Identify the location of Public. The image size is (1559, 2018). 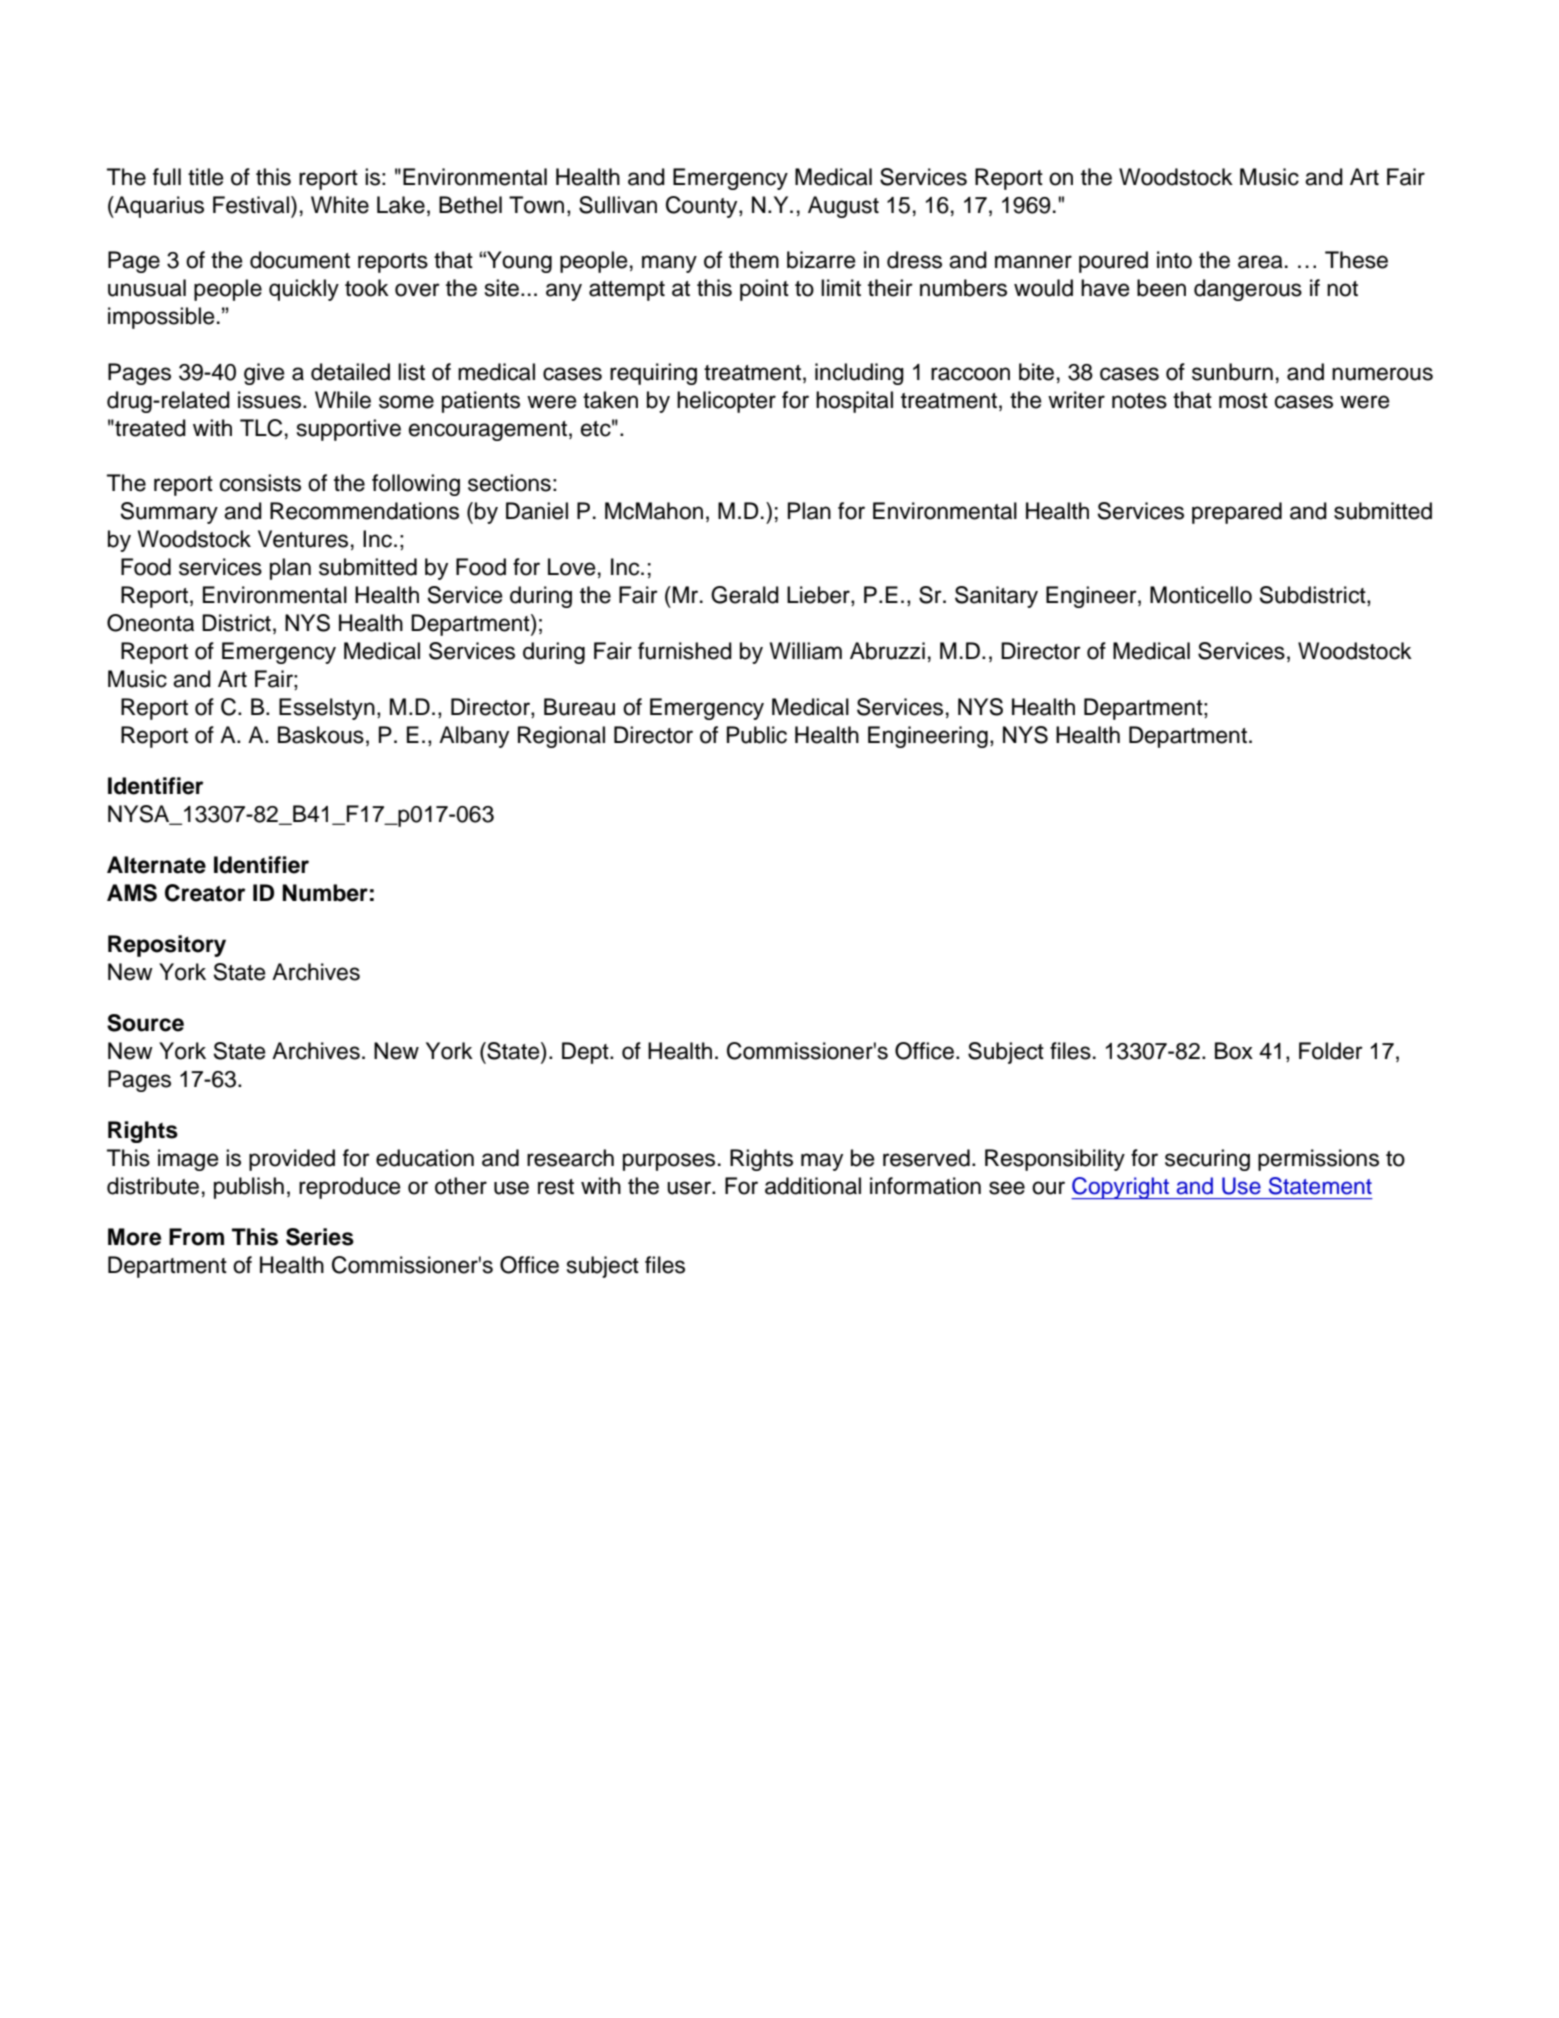
(757, 735).
